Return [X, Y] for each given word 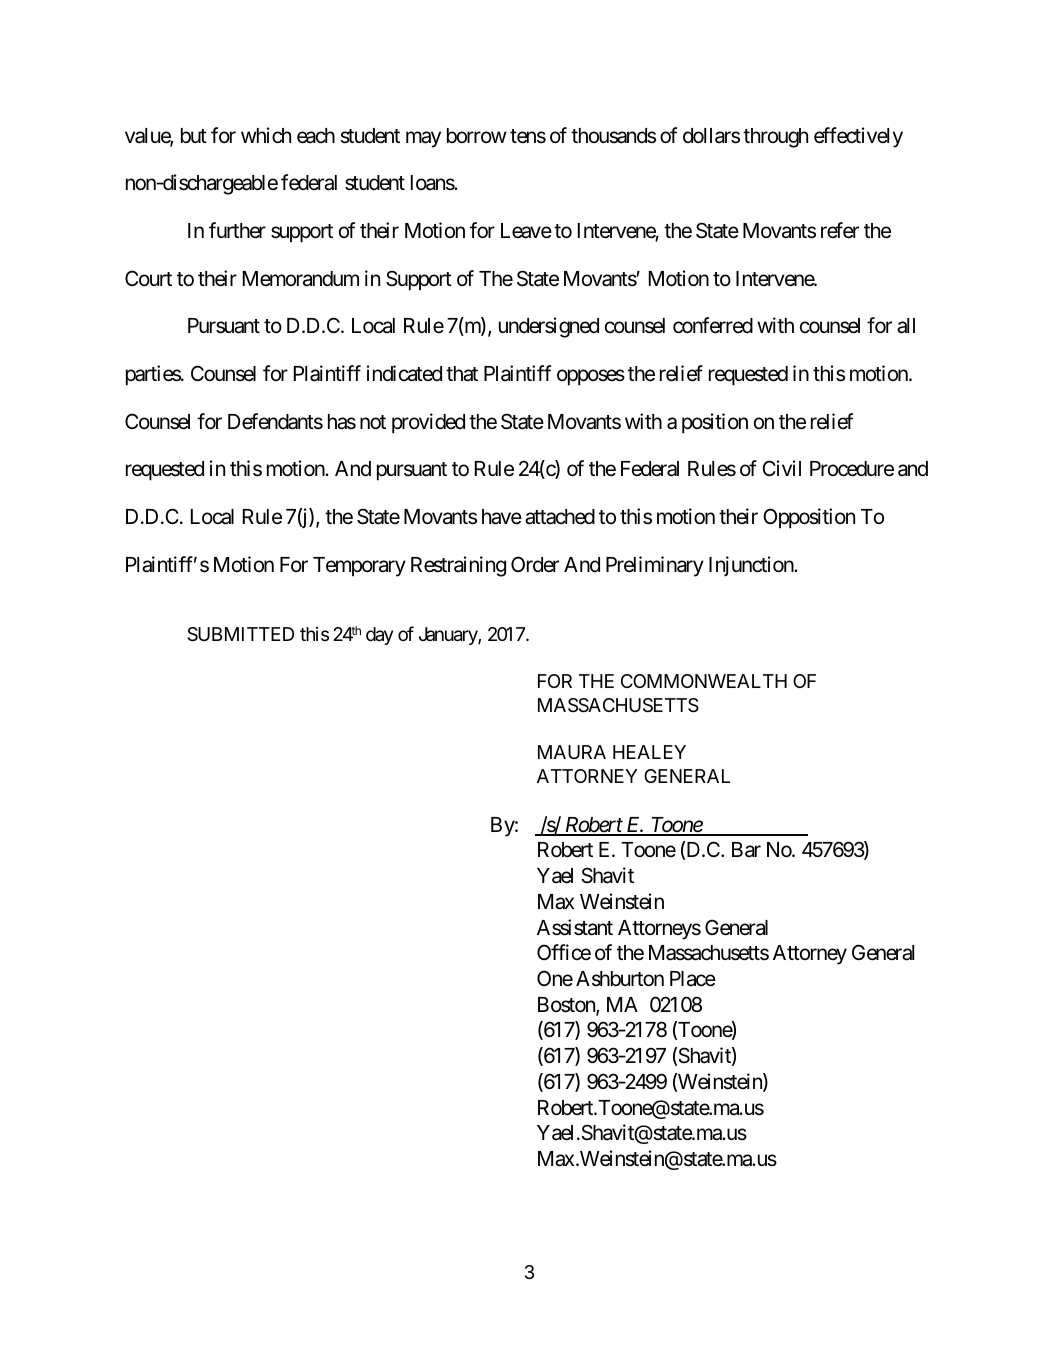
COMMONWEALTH [704, 681]
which [266, 135]
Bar [746, 850]
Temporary [359, 567]
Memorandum [301, 279]
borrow [477, 135]
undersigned [549, 327]
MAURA [572, 752]
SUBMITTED [240, 634]
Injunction [752, 566]
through [775, 138]
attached [560, 517]
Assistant [575, 927]
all [906, 326]
